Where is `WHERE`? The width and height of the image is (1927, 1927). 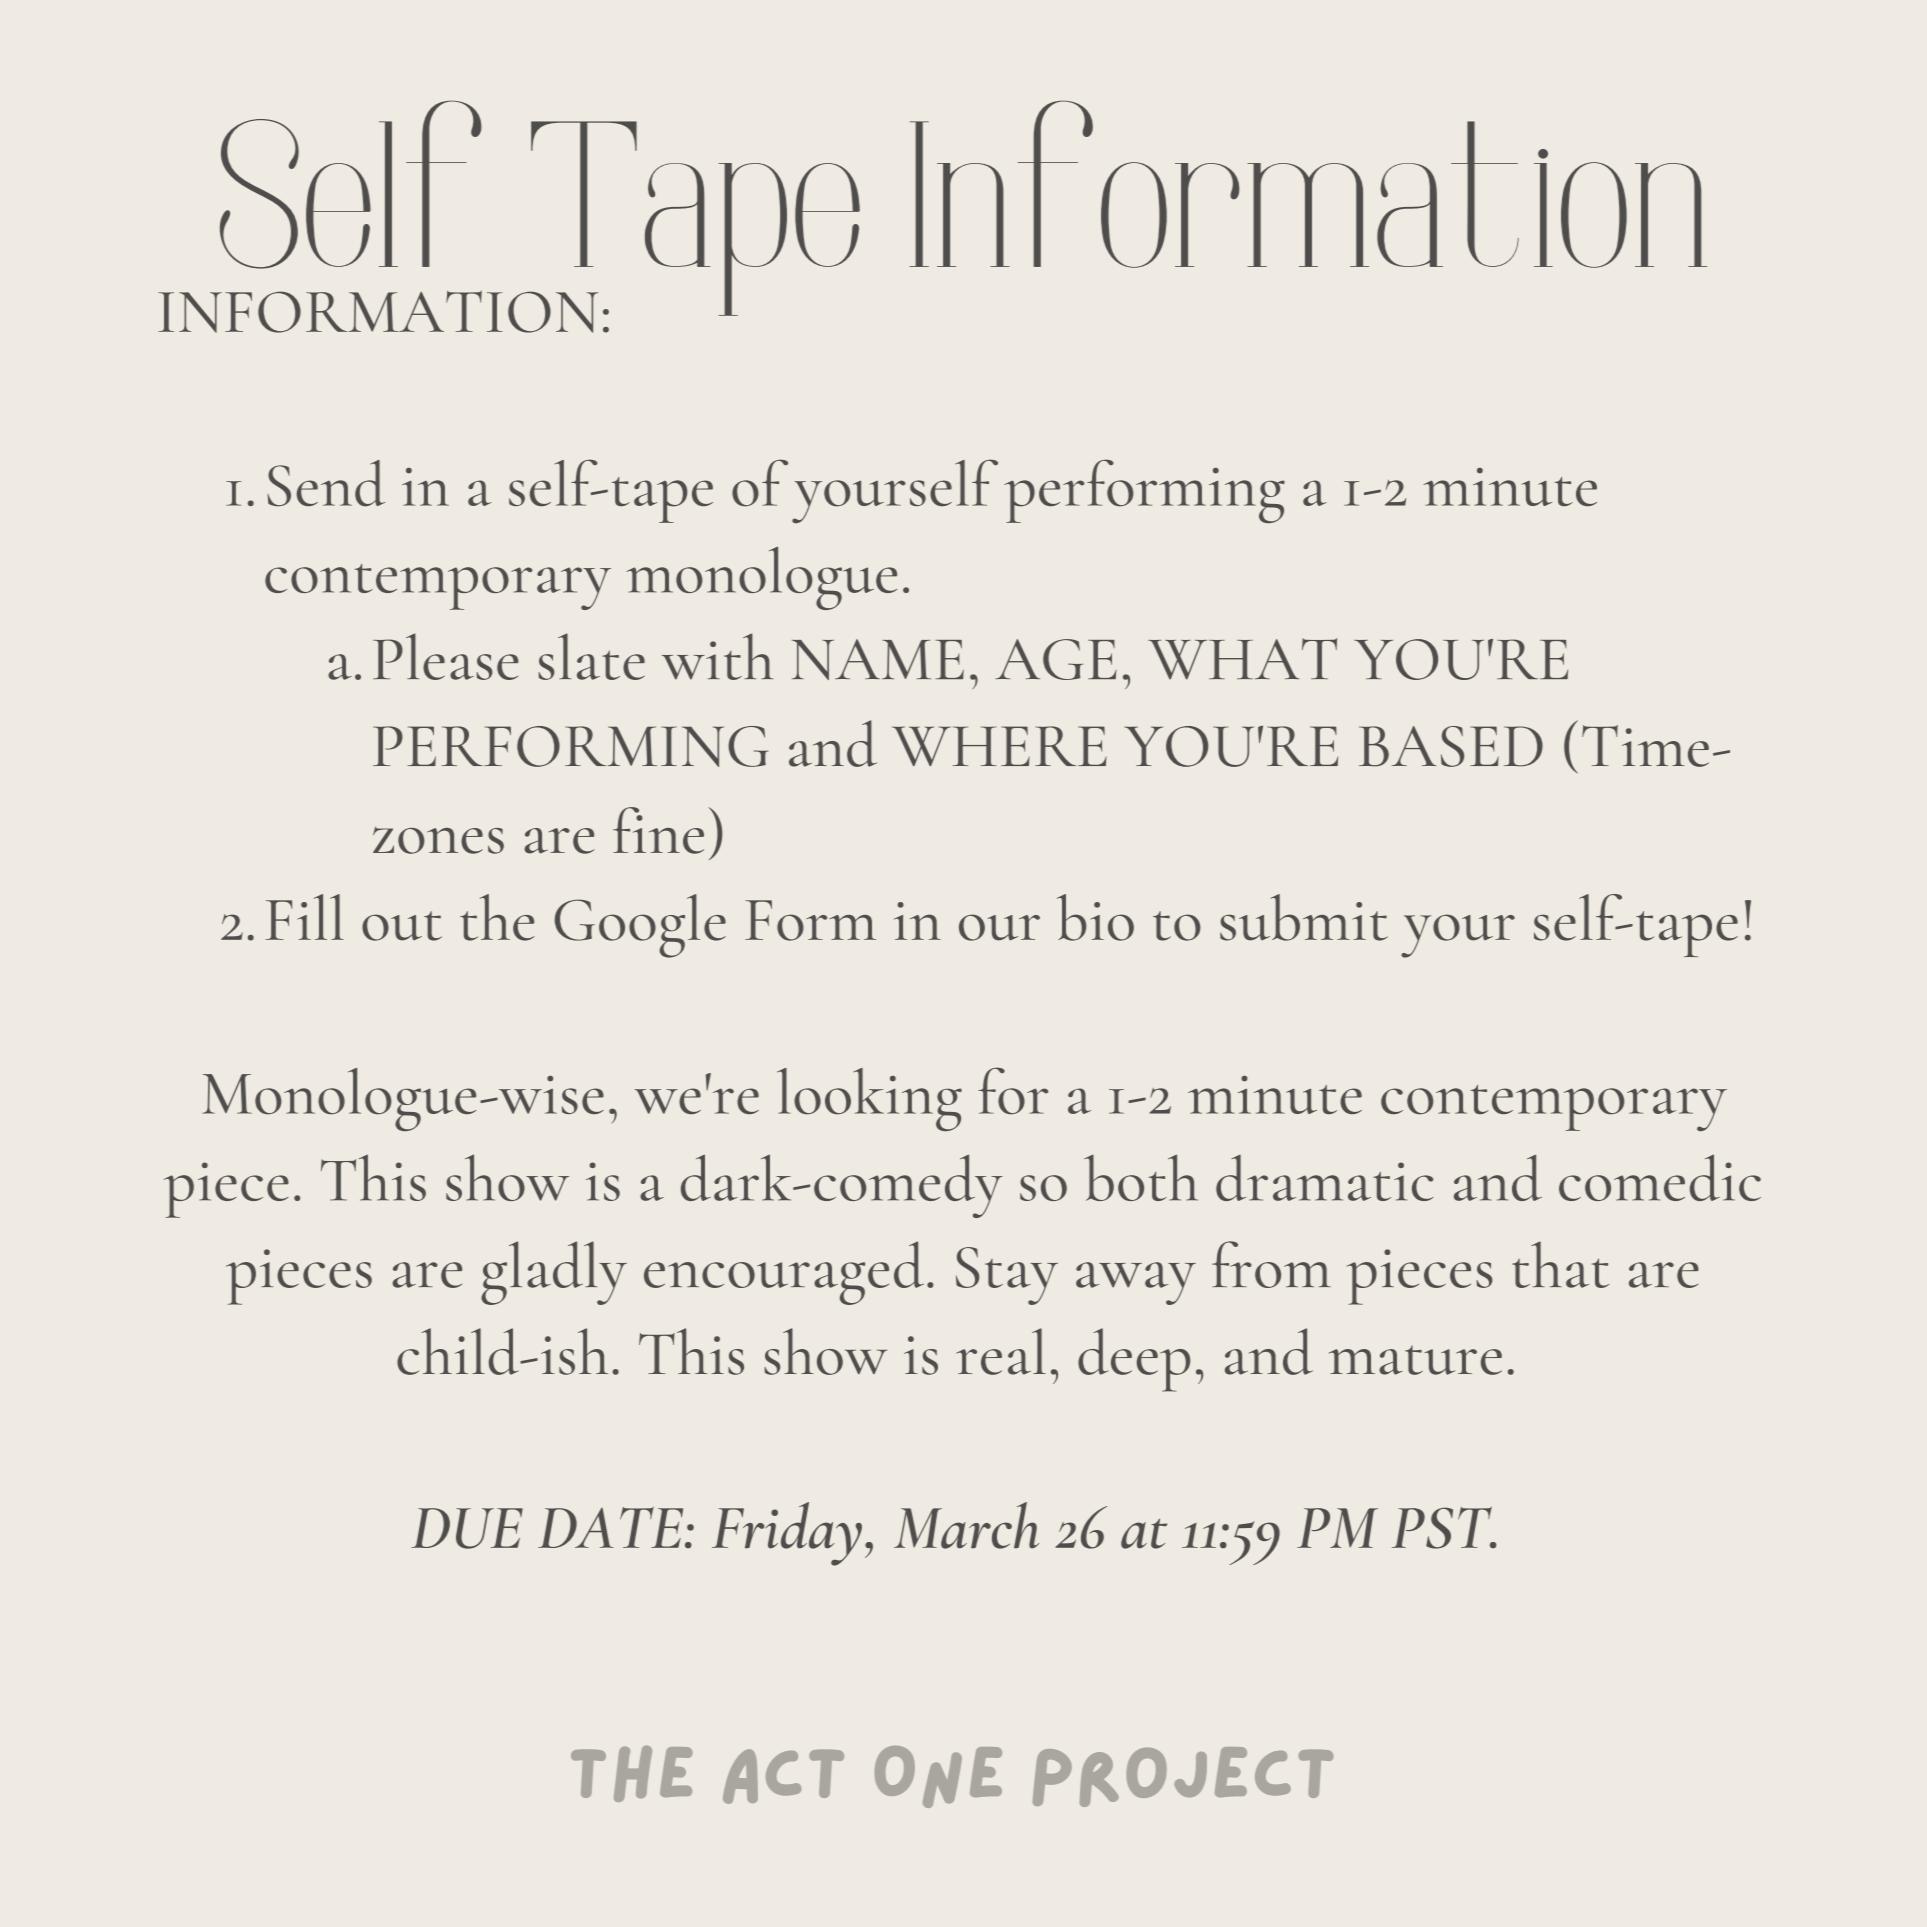 WHERE is located at coordinates (999, 746).
